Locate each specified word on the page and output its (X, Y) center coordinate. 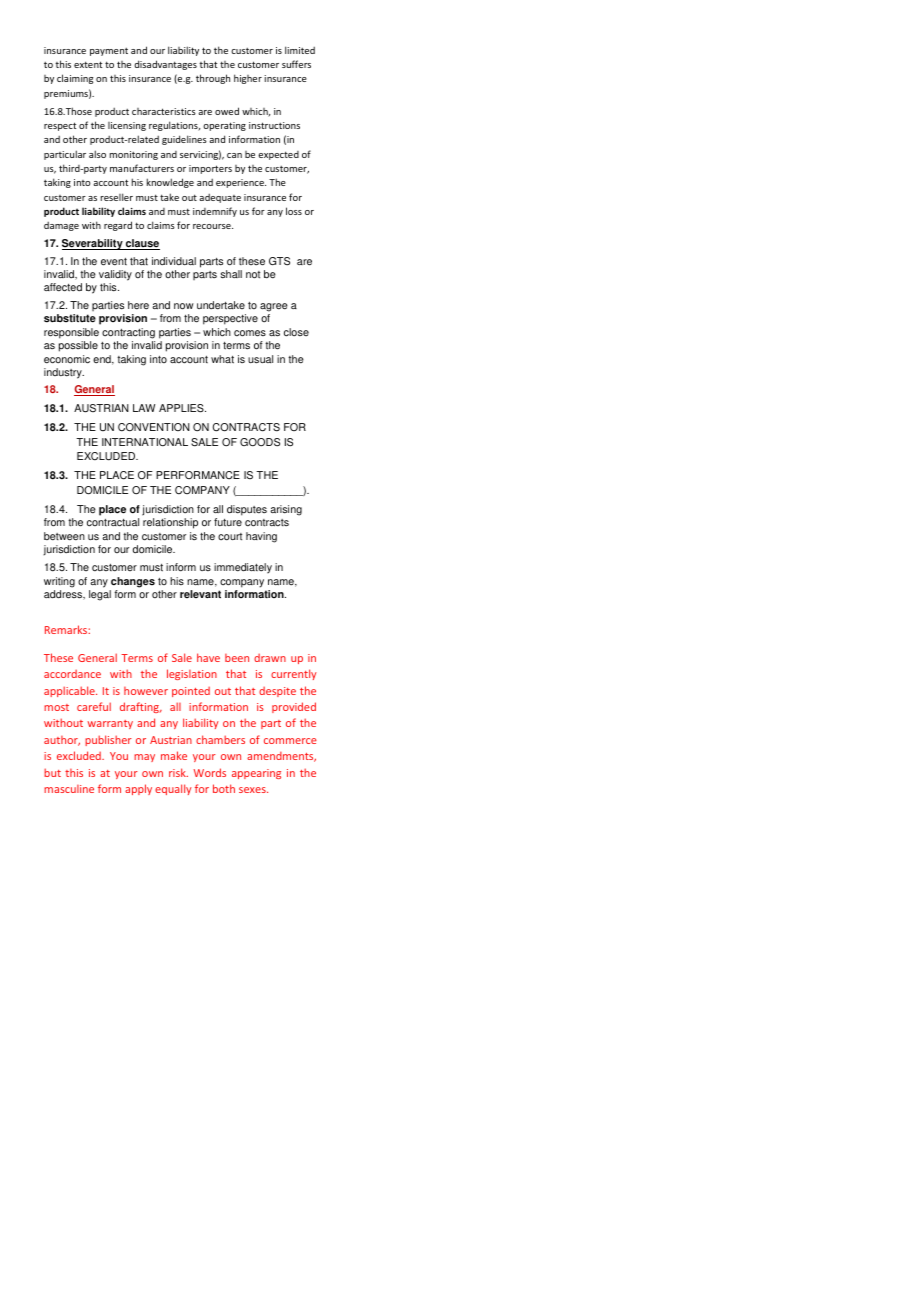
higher (248, 79)
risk (178, 772)
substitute (70, 318)
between (64, 536)
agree (274, 307)
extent (88, 64)
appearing (256, 774)
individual (174, 261)
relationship (170, 523)
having (261, 537)
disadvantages (165, 65)
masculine (69, 789)
